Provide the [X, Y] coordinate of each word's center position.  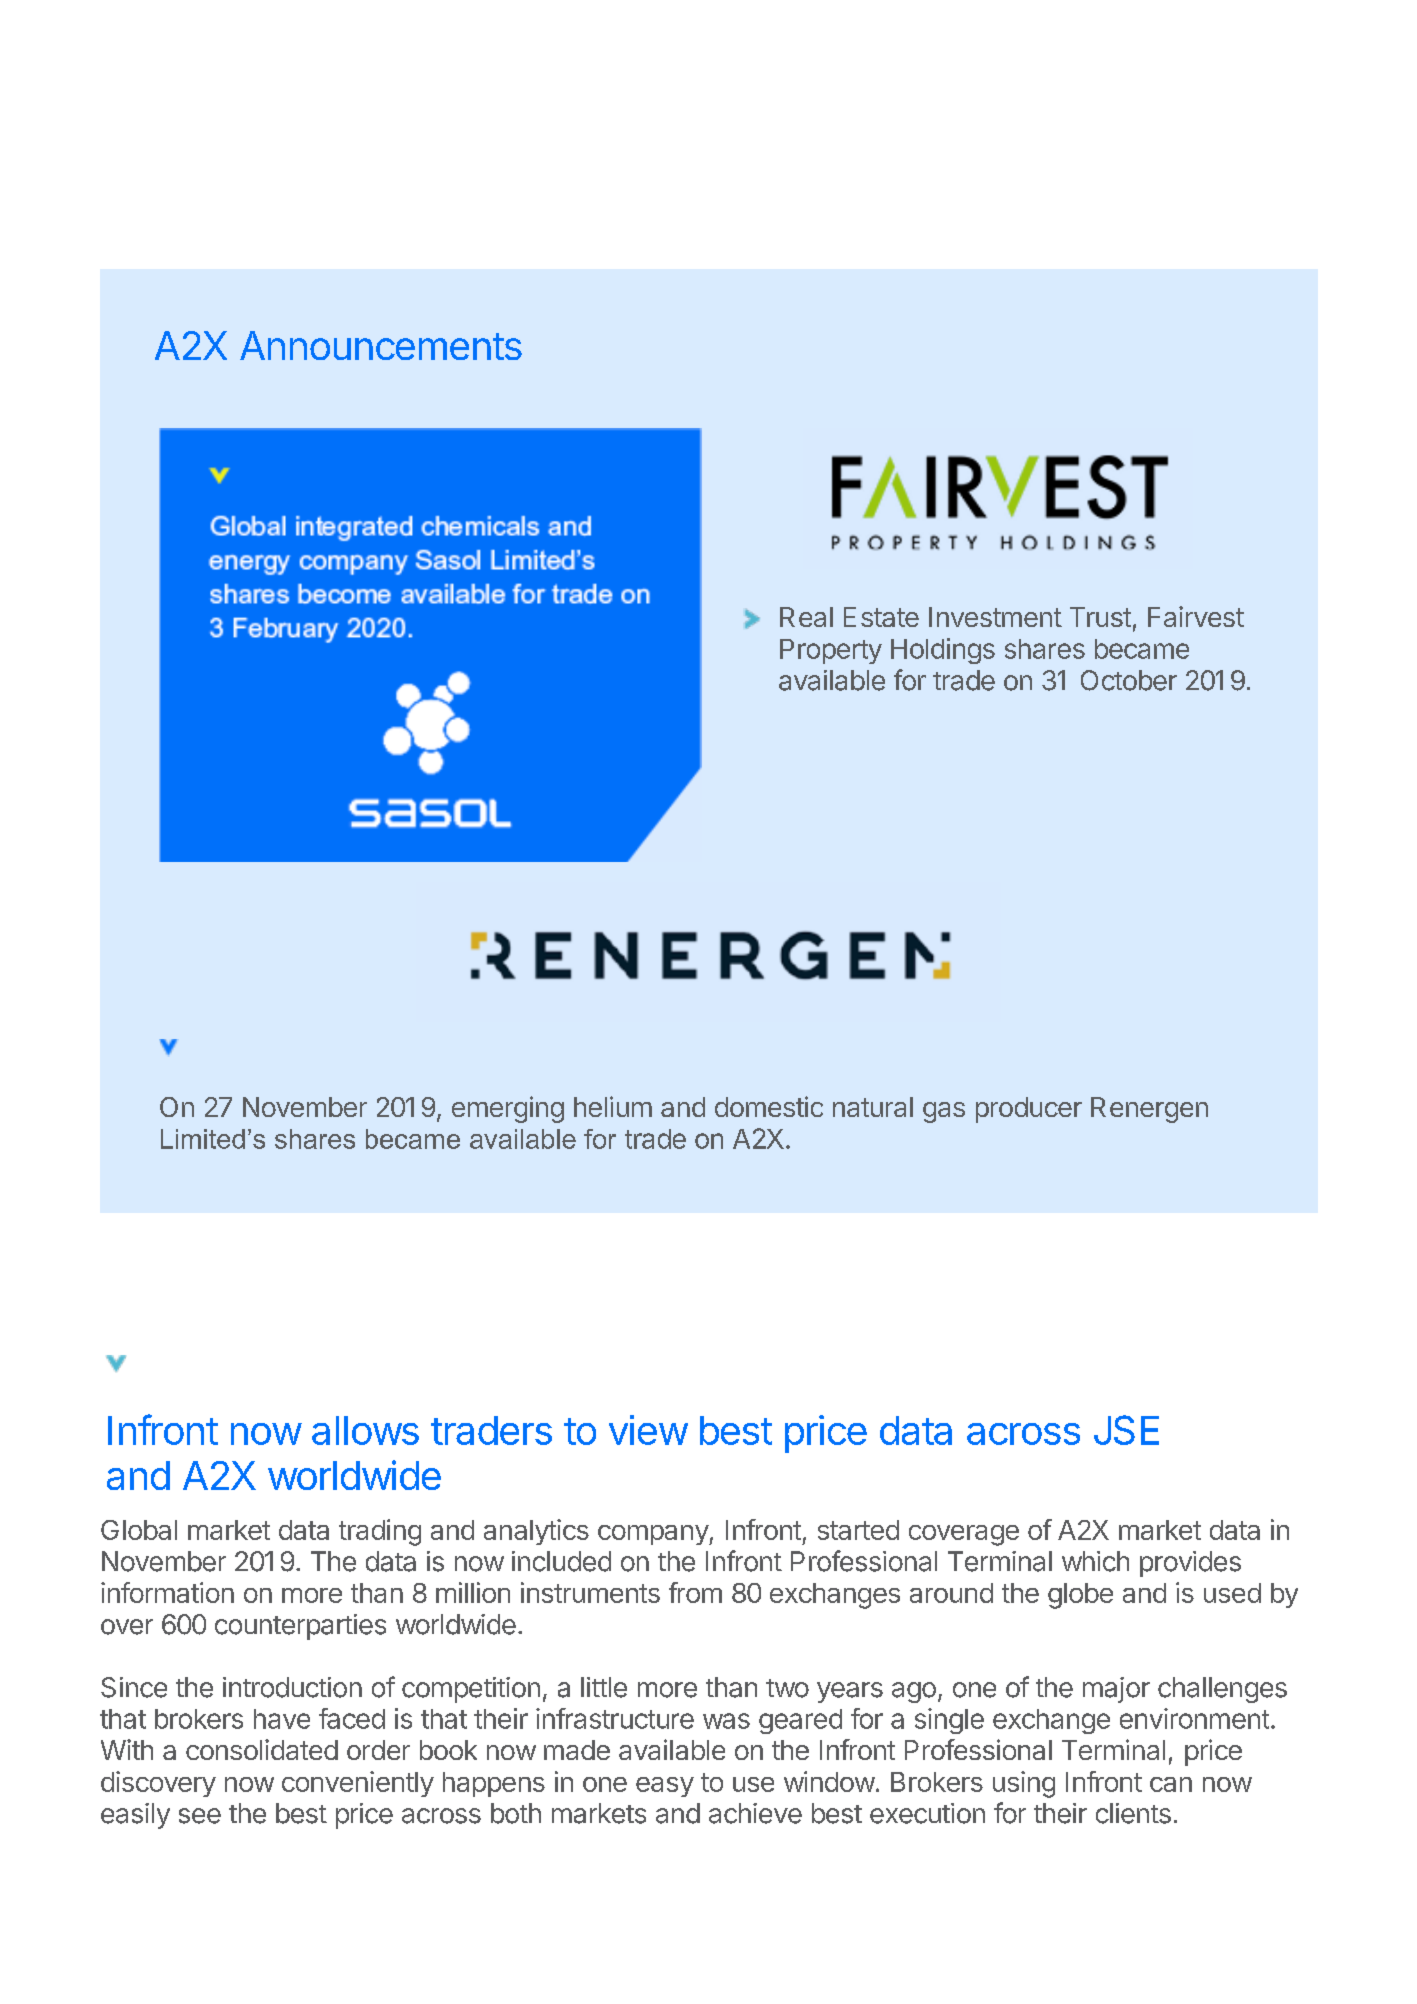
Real [806, 617]
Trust [1100, 617]
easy [665, 1787]
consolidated [262, 1749]
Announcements [381, 345]
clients [1133, 1813]
